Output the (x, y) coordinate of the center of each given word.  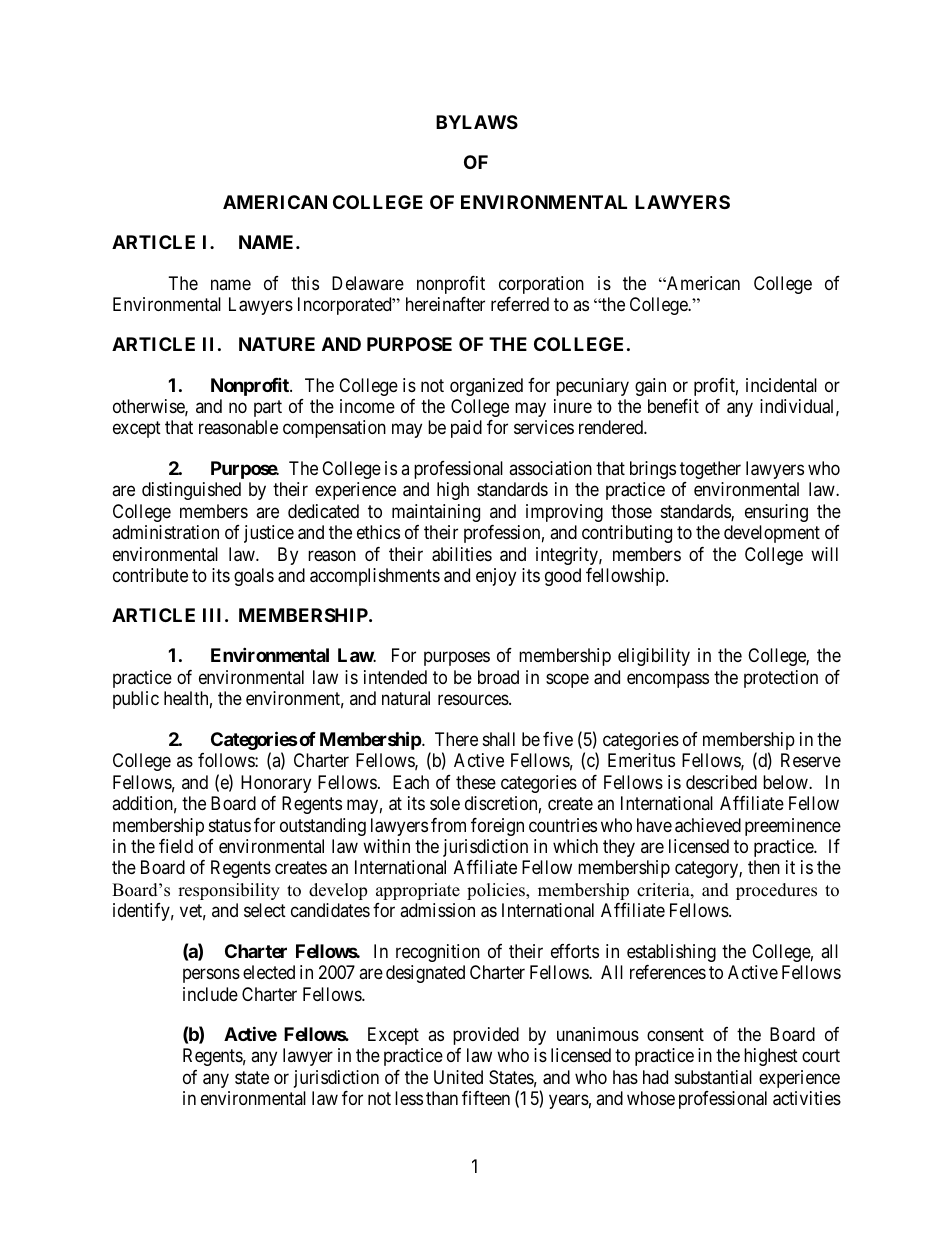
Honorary (276, 784)
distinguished (191, 491)
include (210, 994)
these (476, 782)
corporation (541, 285)
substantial (713, 1077)
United (458, 1077)
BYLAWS (477, 122)
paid (466, 429)
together (710, 470)
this (305, 283)
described (721, 782)
